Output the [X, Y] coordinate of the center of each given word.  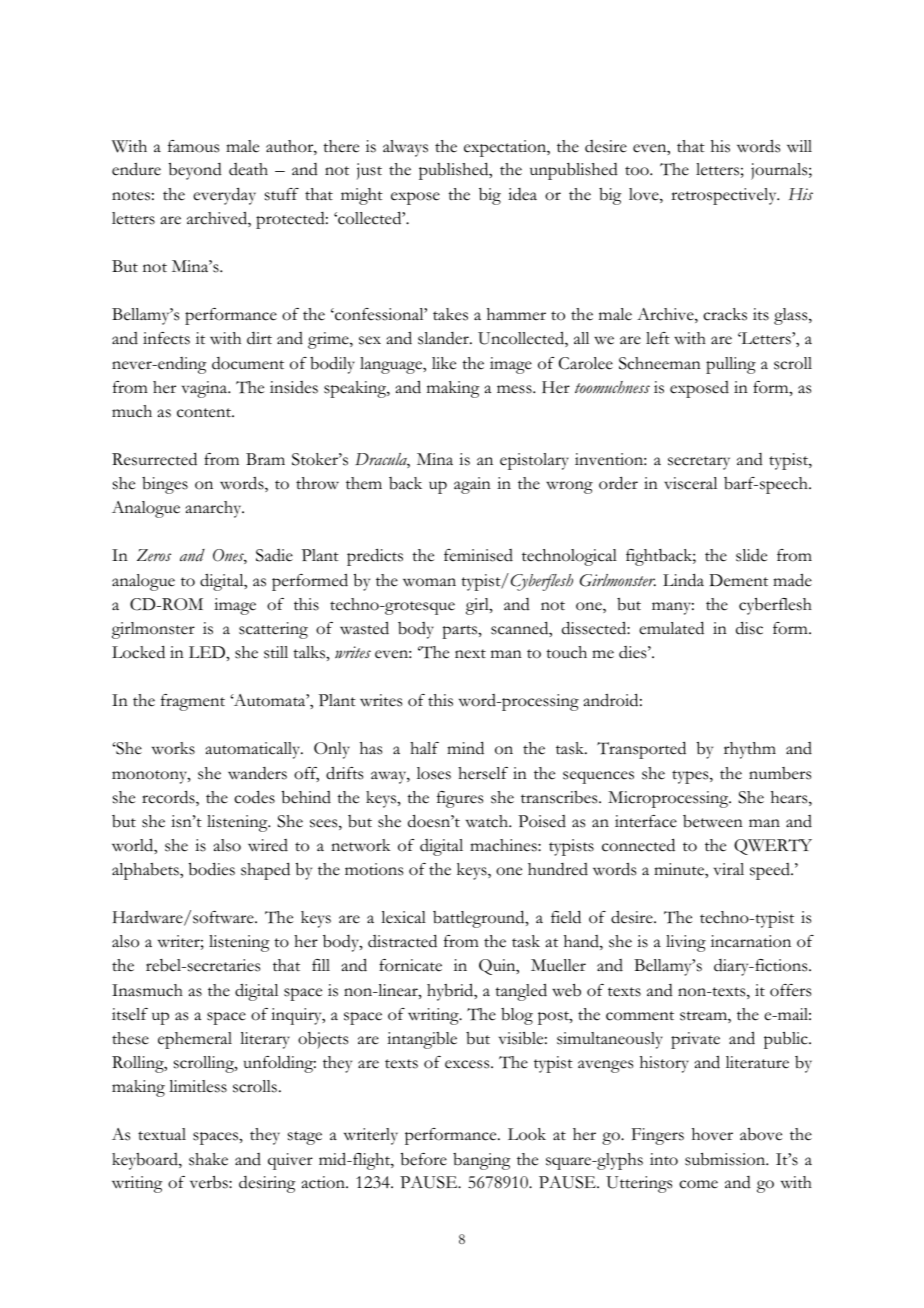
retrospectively [725, 196]
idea [522, 194]
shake [208, 1159]
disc [749, 628]
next [470, 654]
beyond [195, 171]
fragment [193, 702]
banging [481, 1161]
